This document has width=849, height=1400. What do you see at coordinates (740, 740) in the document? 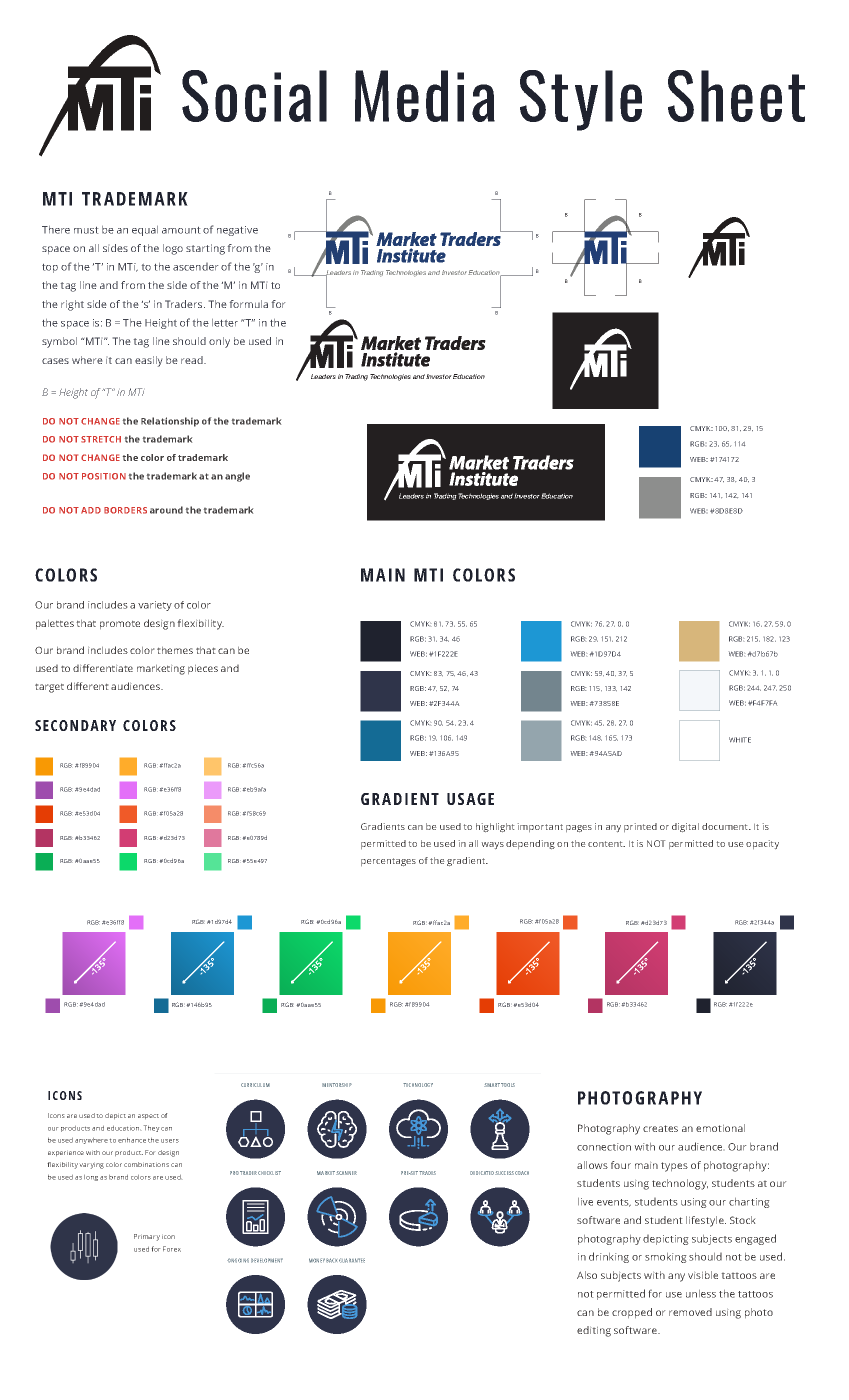
I see `WHITE` at bounding box center [740, 740].
